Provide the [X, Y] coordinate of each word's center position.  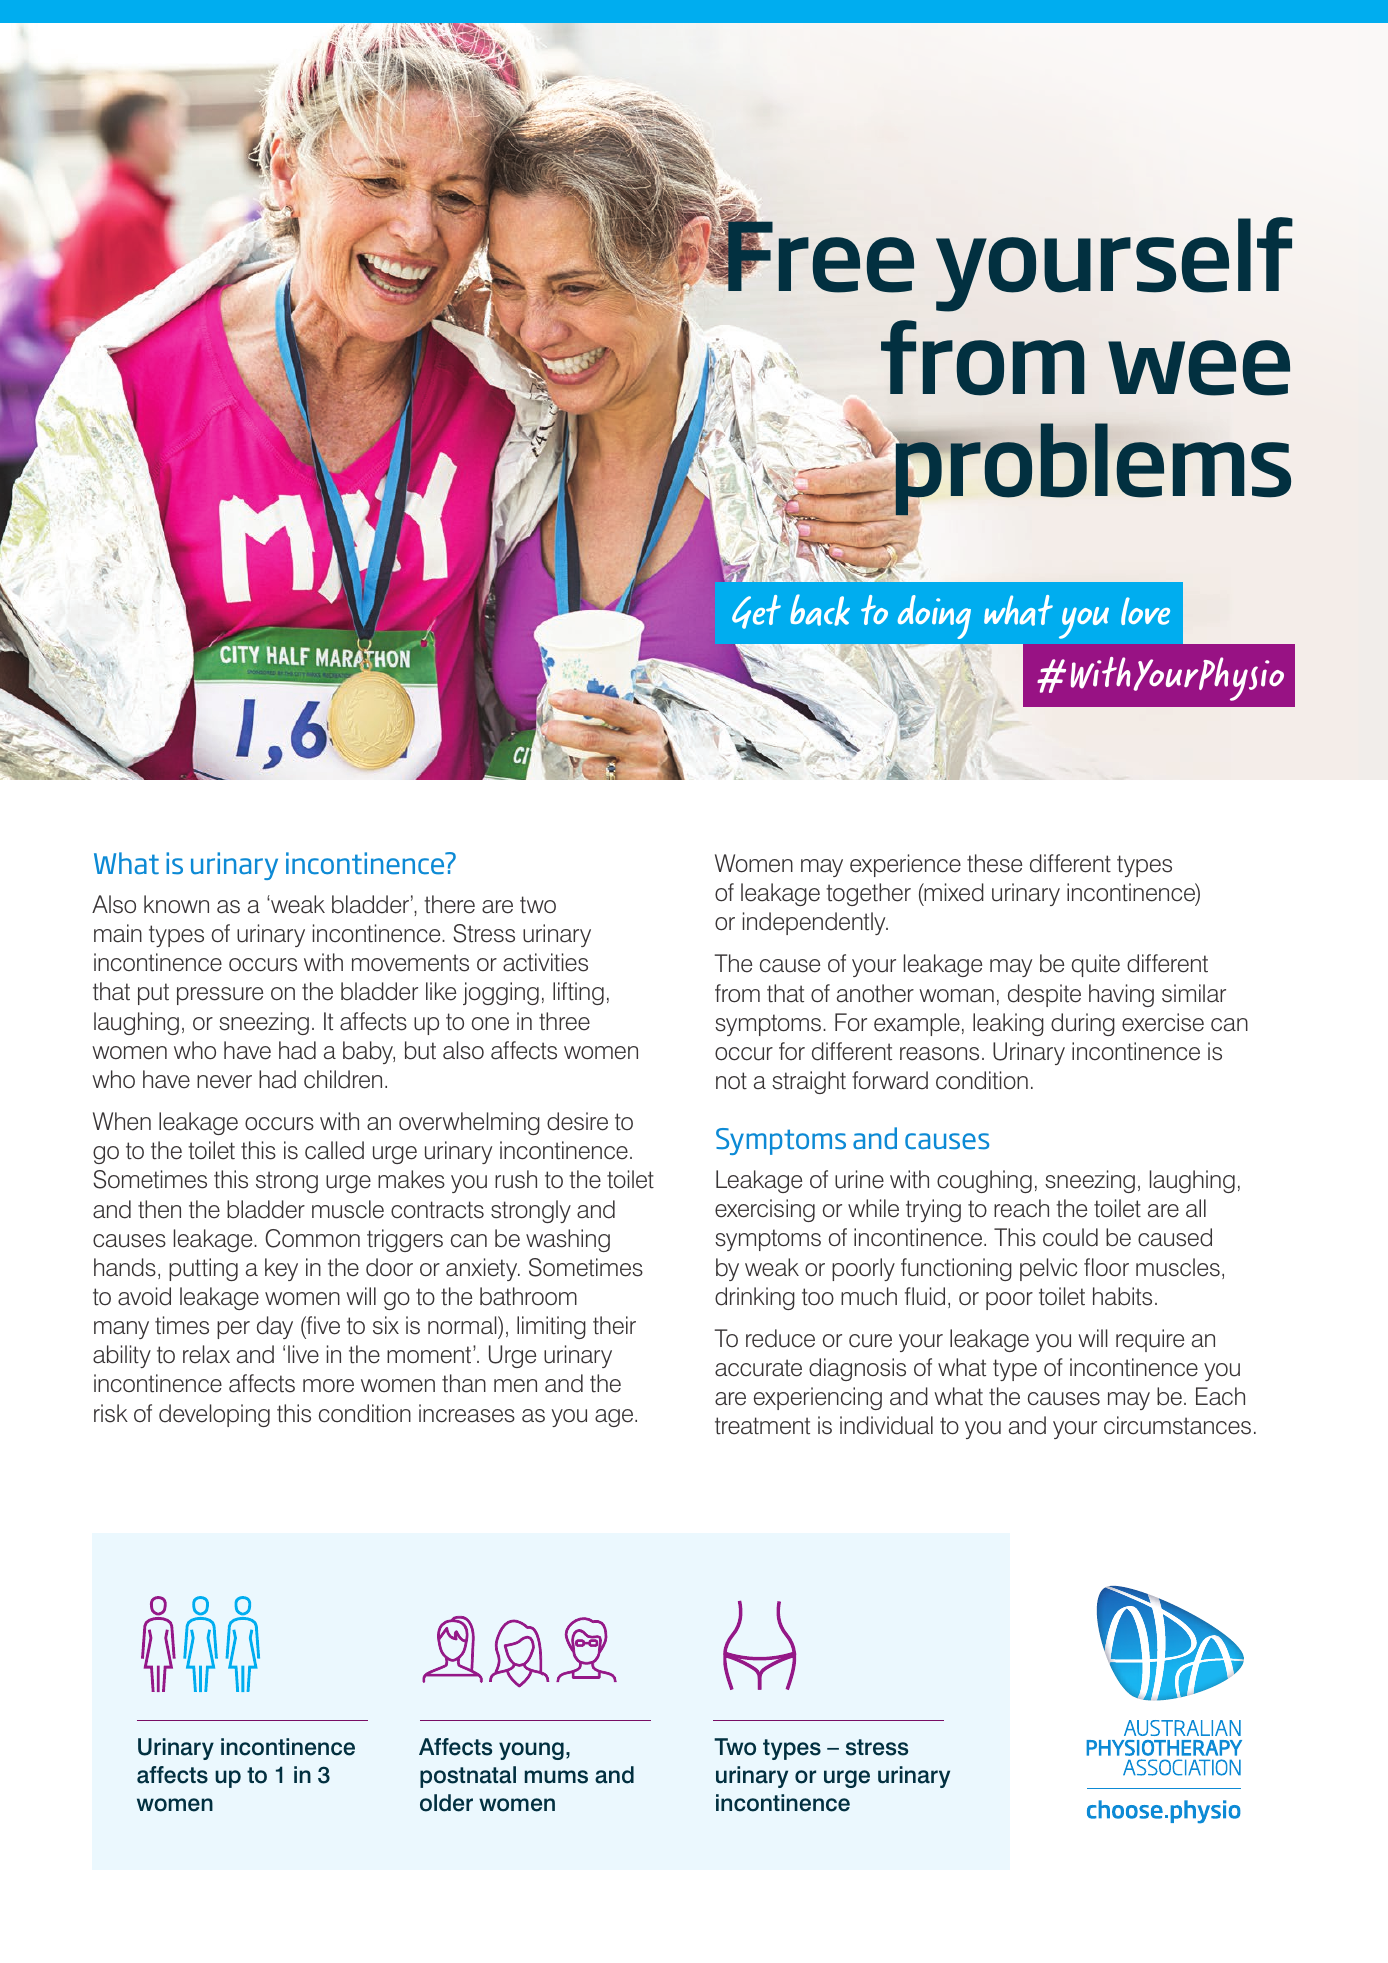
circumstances [1177, 1425]
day [275, 1327]
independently [815, 923]
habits [1122, 1296]
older [446, 1803]
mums [556, 1777]
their [614, 1325]
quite [1096, 965]
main [118, 933]
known [176, 904]
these [994, 863]
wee [1199, 368]
